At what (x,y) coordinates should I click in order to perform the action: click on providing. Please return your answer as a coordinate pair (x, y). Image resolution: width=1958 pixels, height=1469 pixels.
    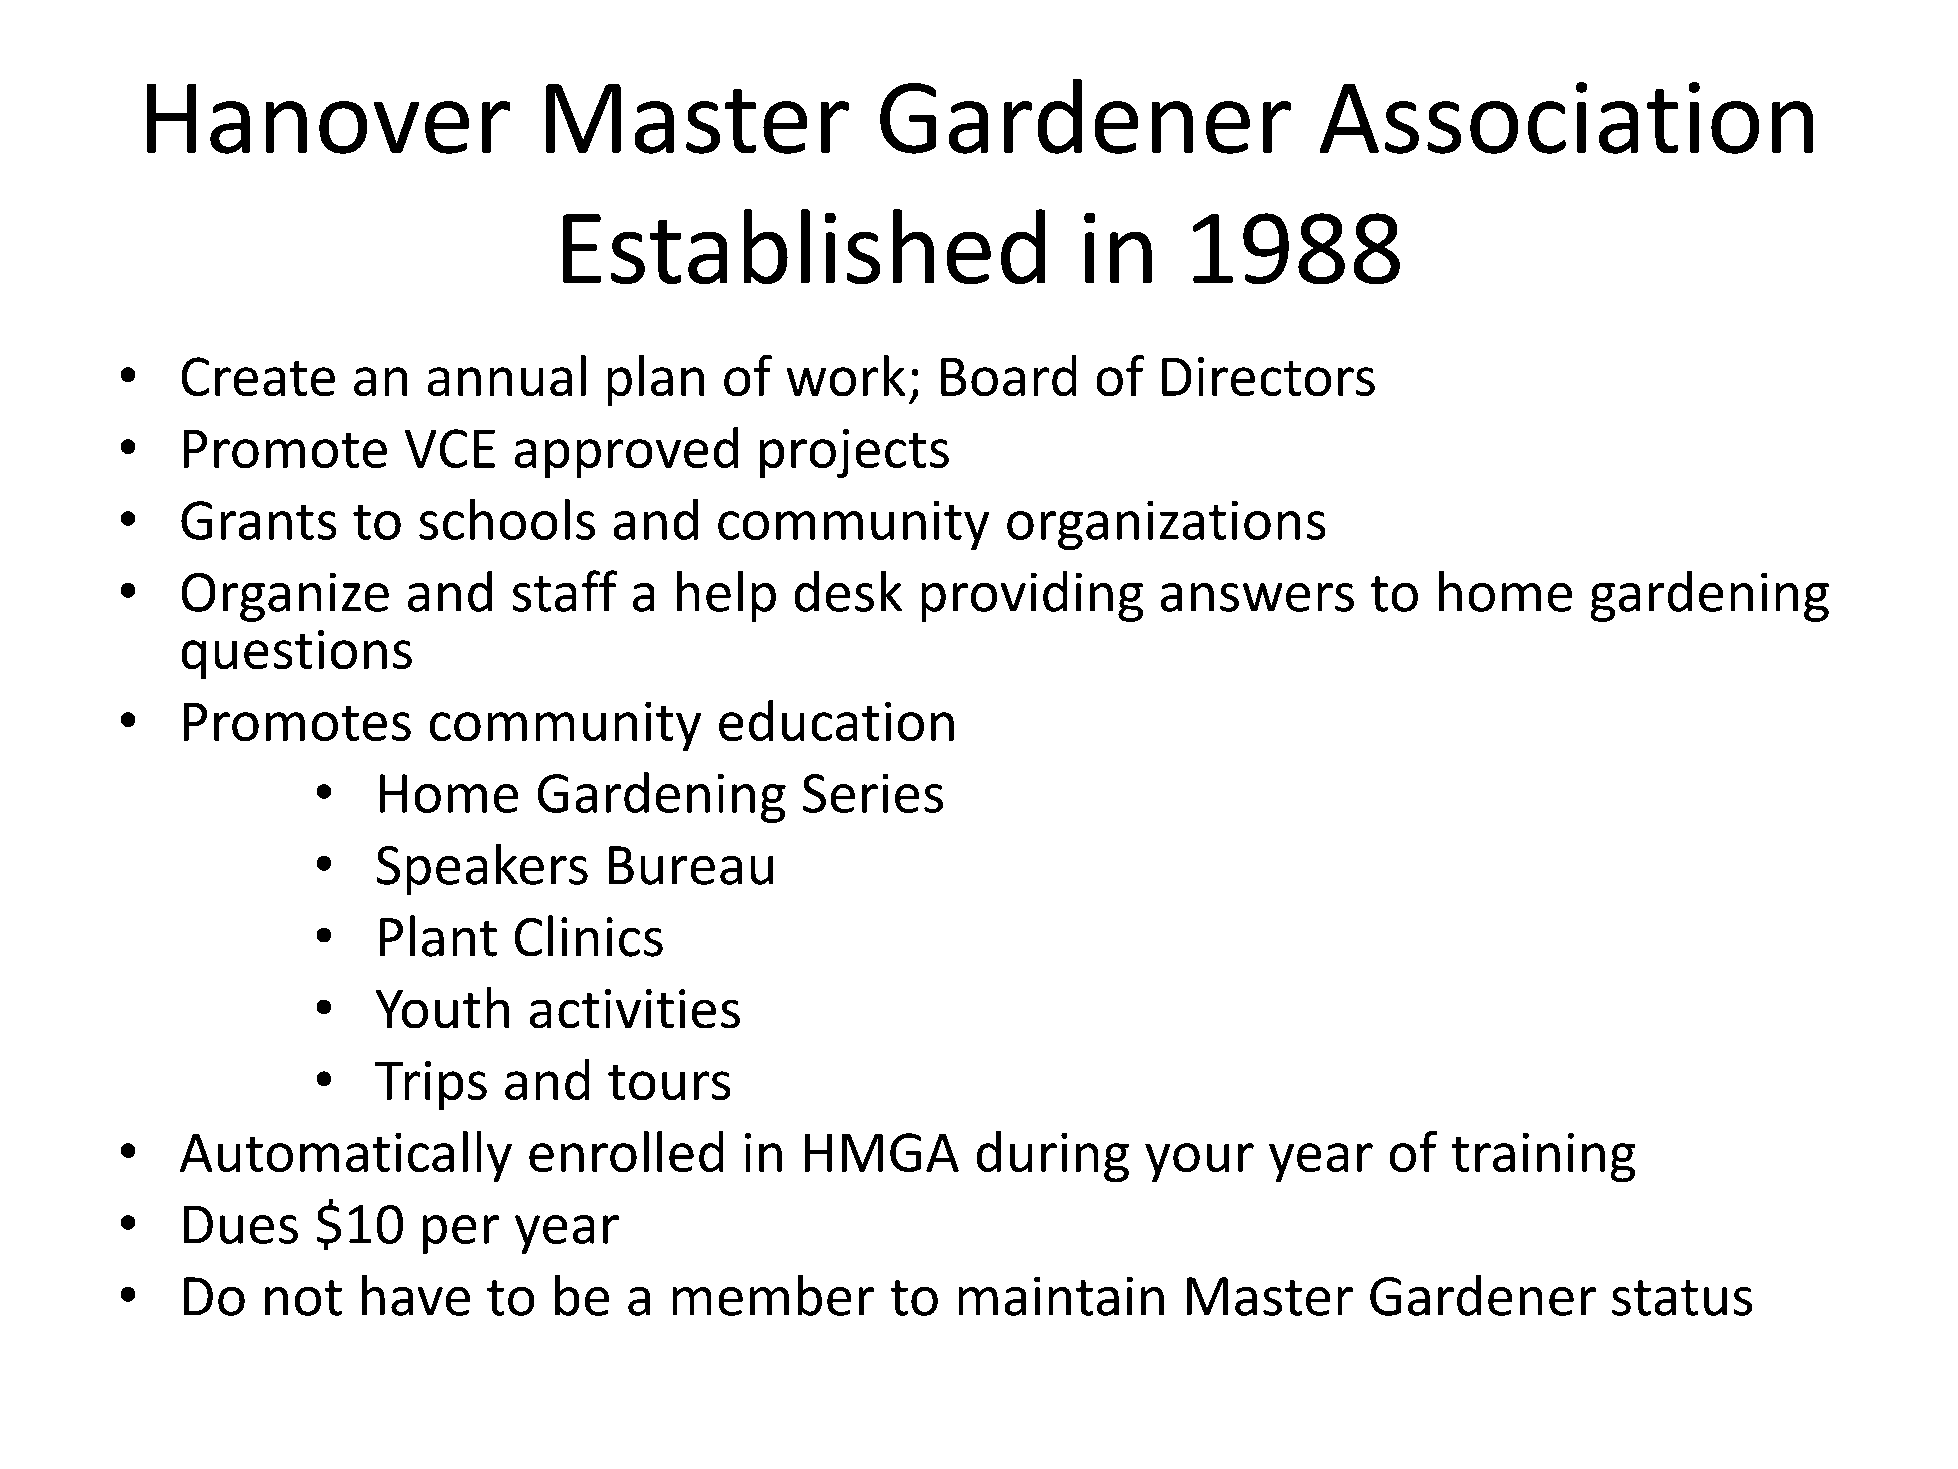
    Looking at the image, I should click on (1032, 596).
